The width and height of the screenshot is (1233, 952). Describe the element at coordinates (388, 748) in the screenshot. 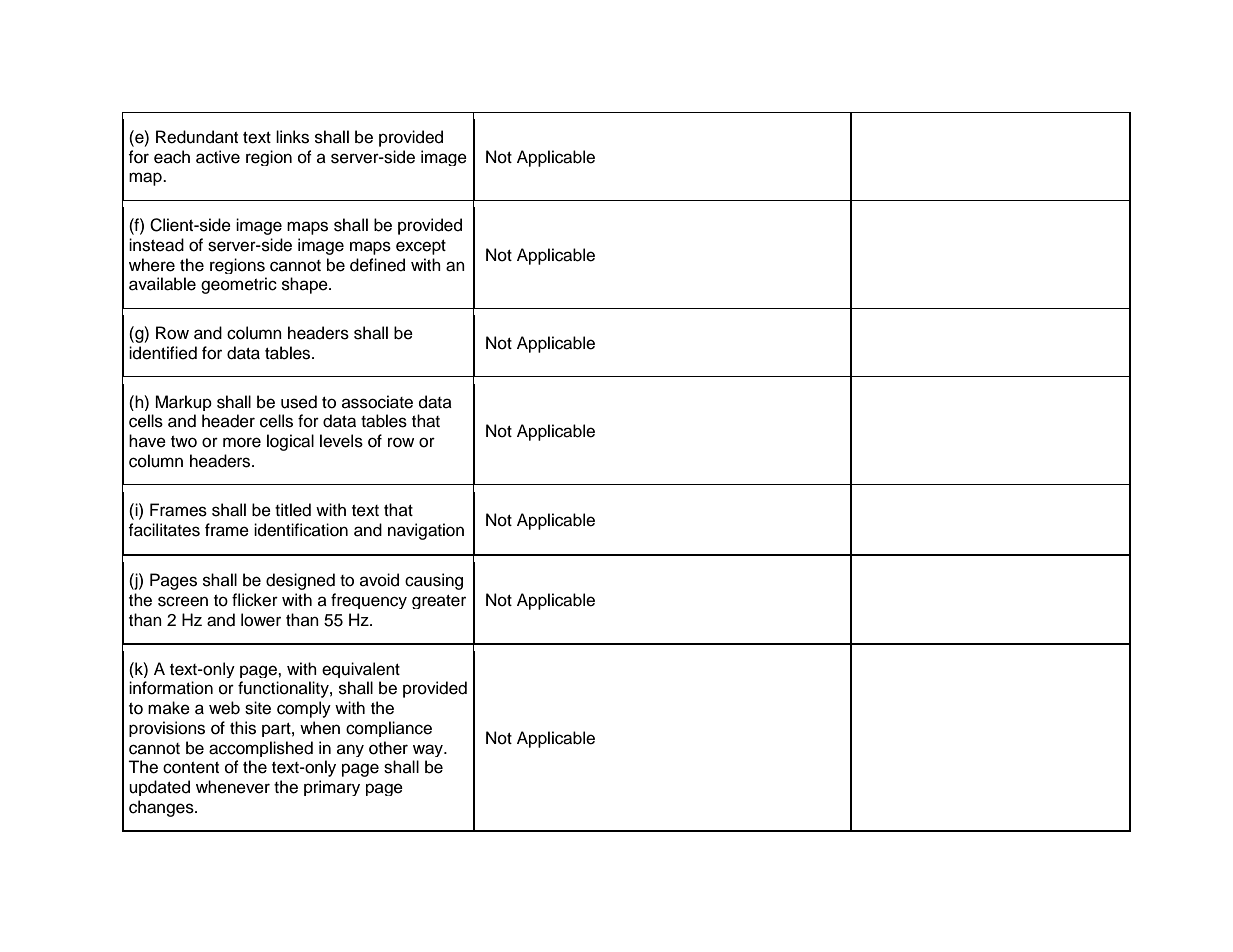

I see `other` at that location.
